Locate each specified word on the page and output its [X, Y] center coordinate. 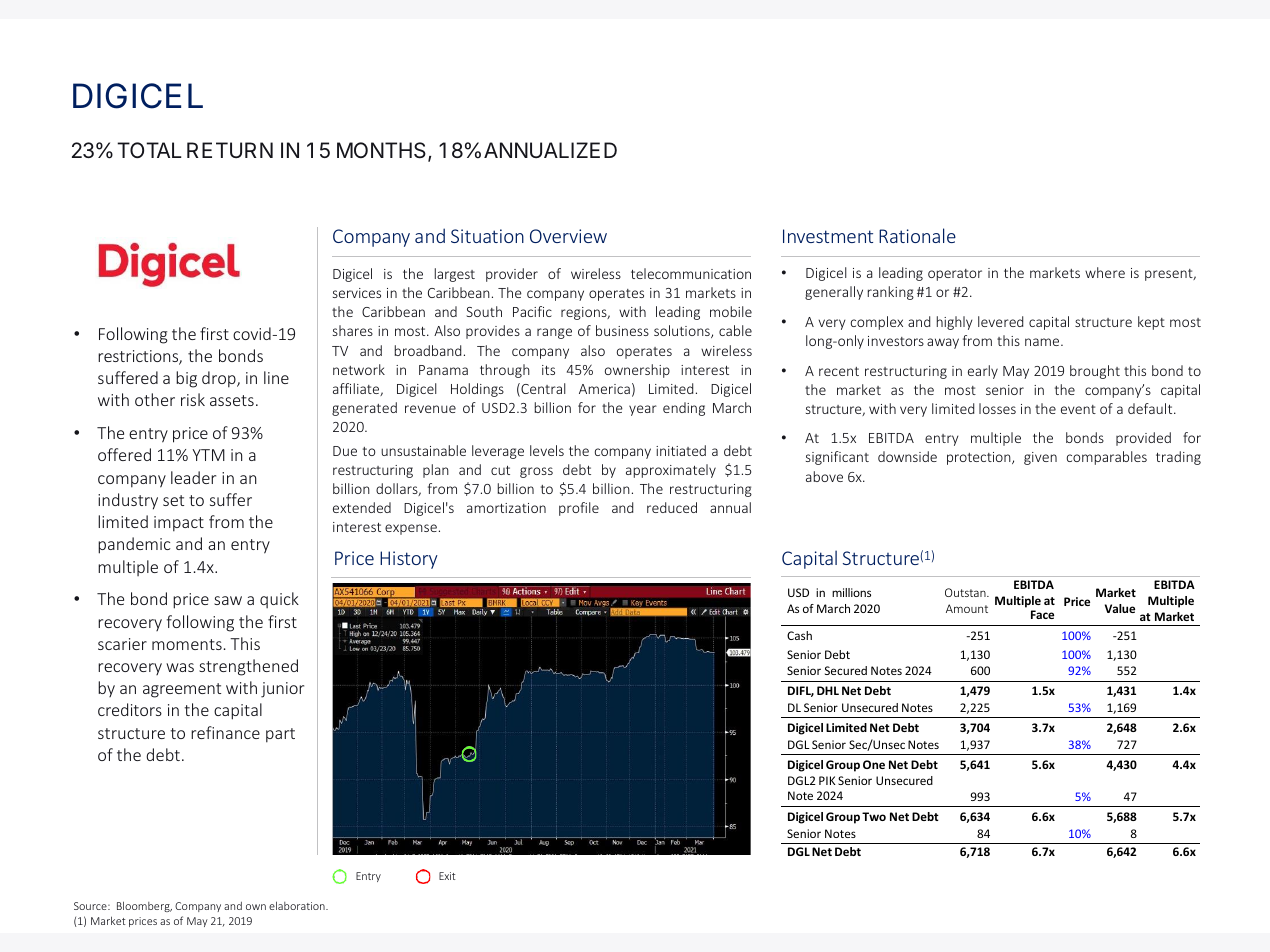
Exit [447, 876]
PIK [827, 780]
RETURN [230, 150]
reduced [672, 507]
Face [1042, 614]
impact [179, 524]
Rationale [917, 235]
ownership [637, 371]
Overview [568, 236]
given [1040, 458]
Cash [799, 635]
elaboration [298, 905]
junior [282, 690]
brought [1095, 372]
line [276, 377]
